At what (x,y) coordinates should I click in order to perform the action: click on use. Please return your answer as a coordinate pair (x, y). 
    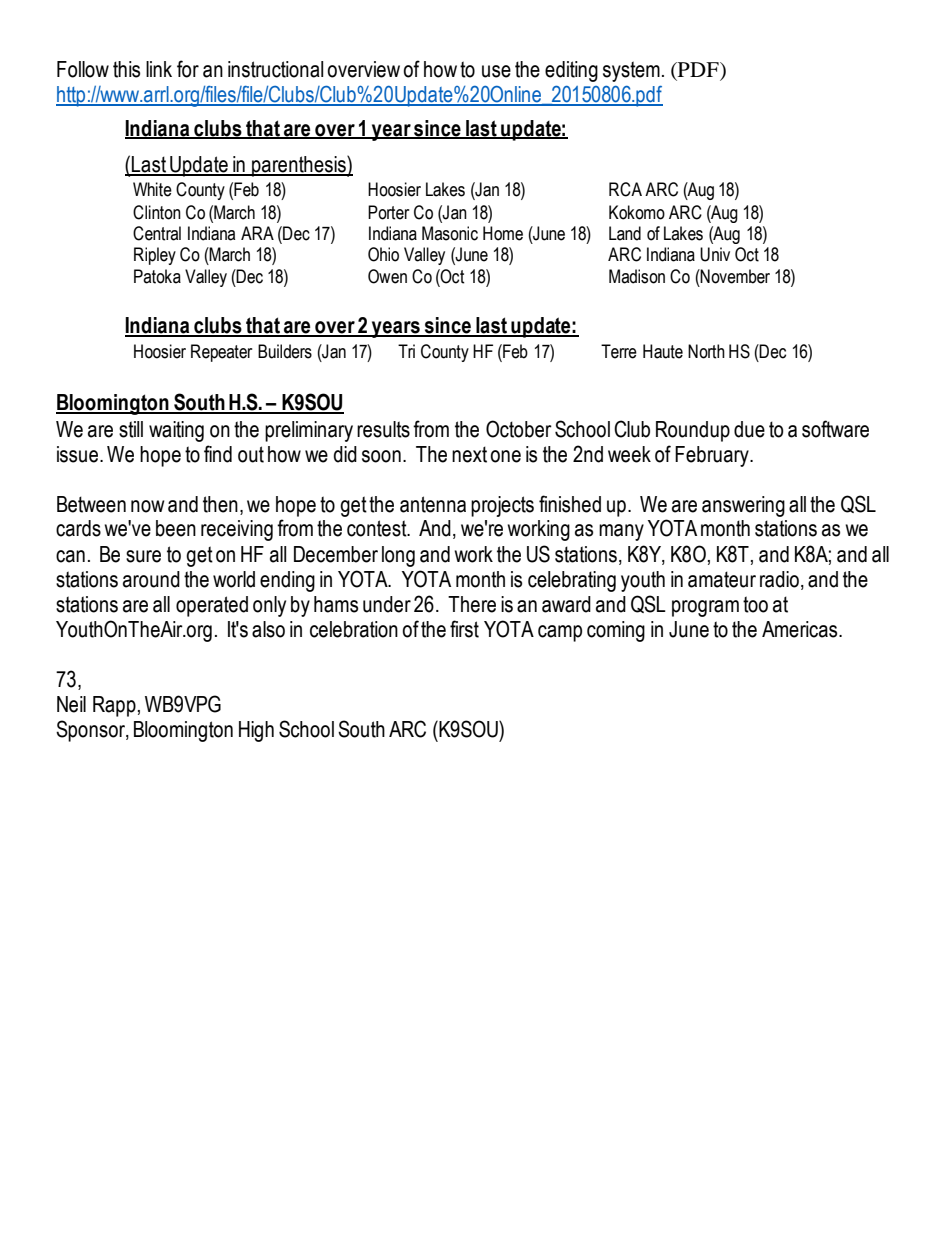
    Looking at the image, I should click on (496, 71).
